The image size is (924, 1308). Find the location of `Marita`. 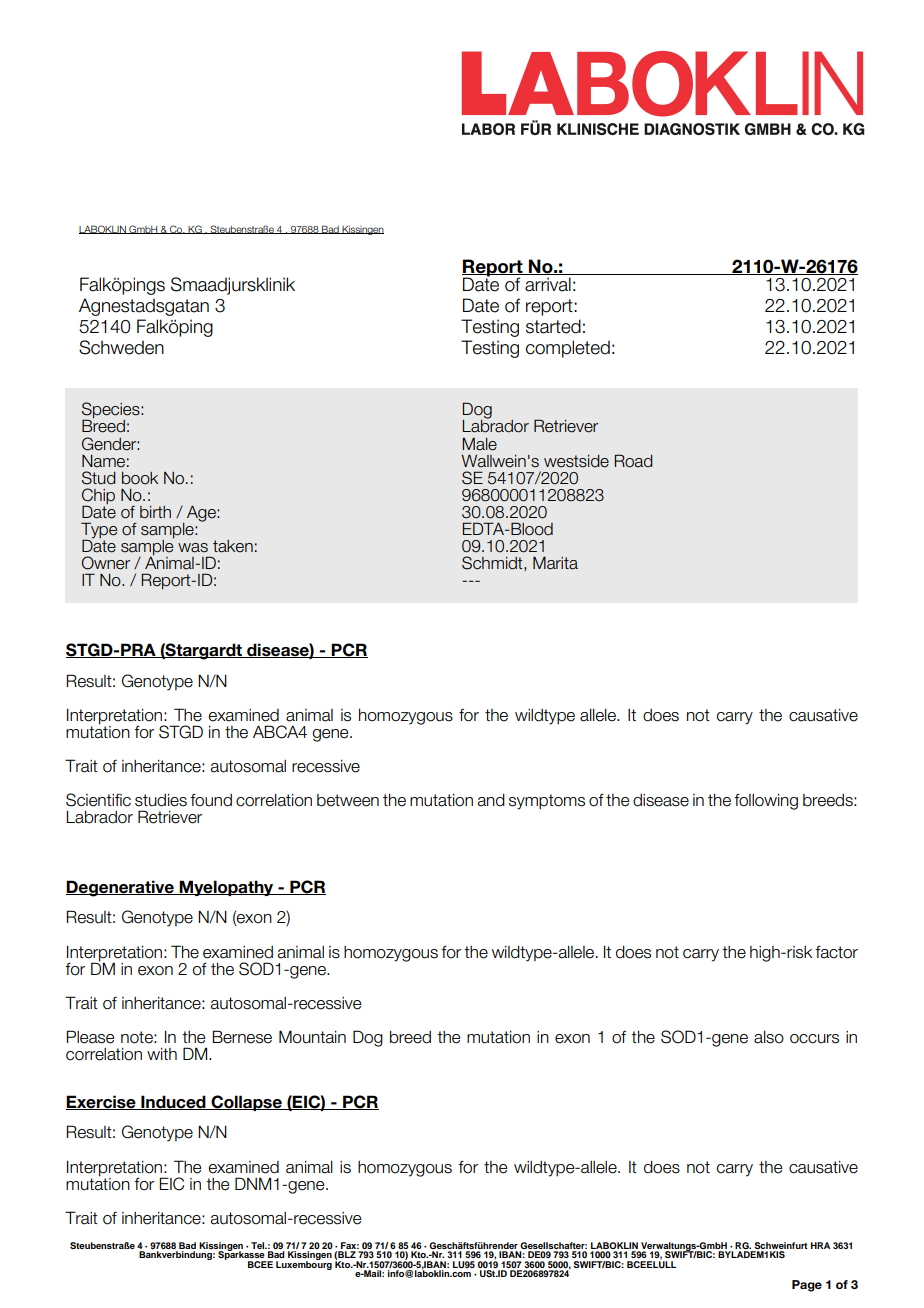

Marita is located at coordinates (555, 563).
